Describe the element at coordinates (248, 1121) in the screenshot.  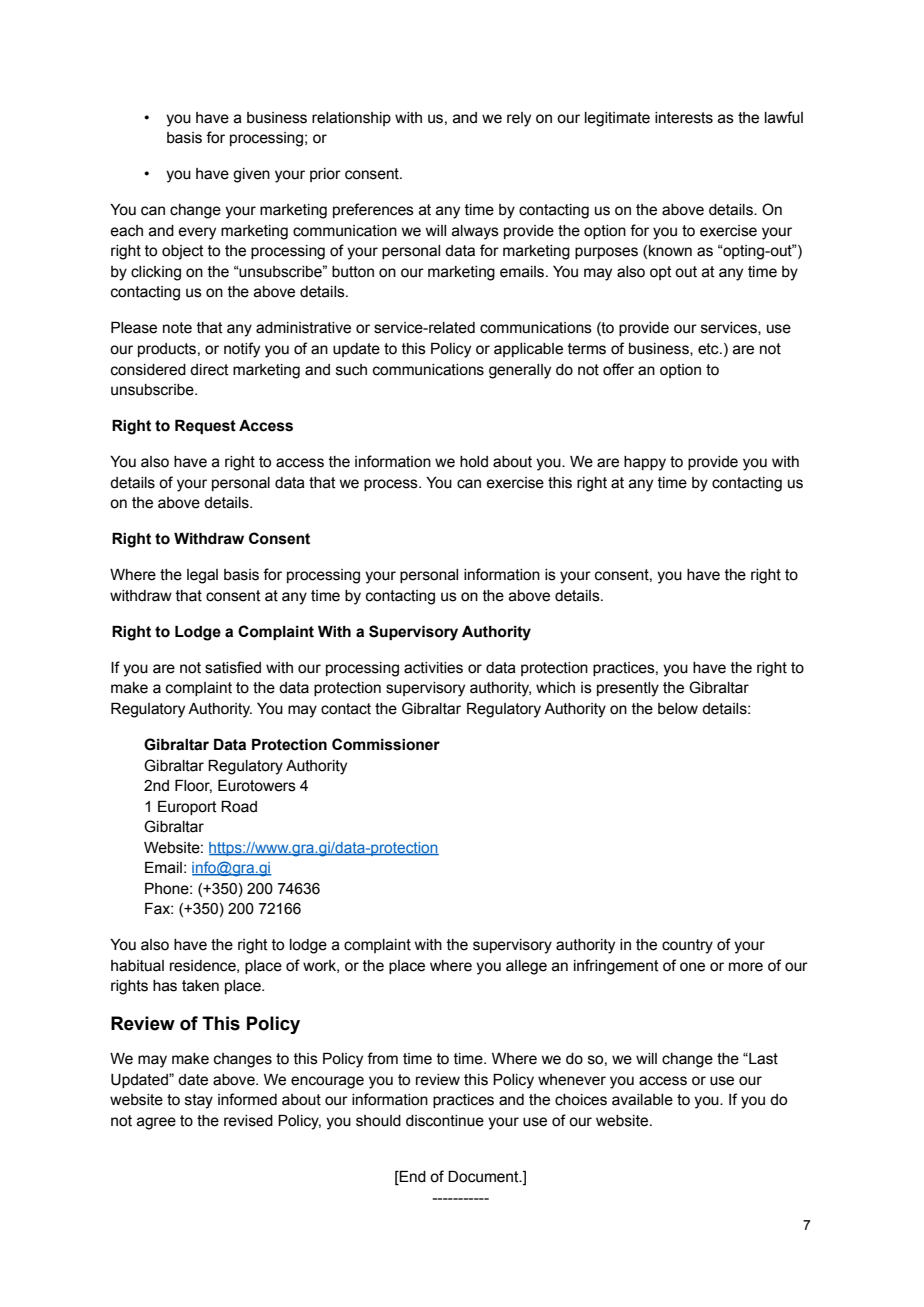
I see `revised` at that location.
